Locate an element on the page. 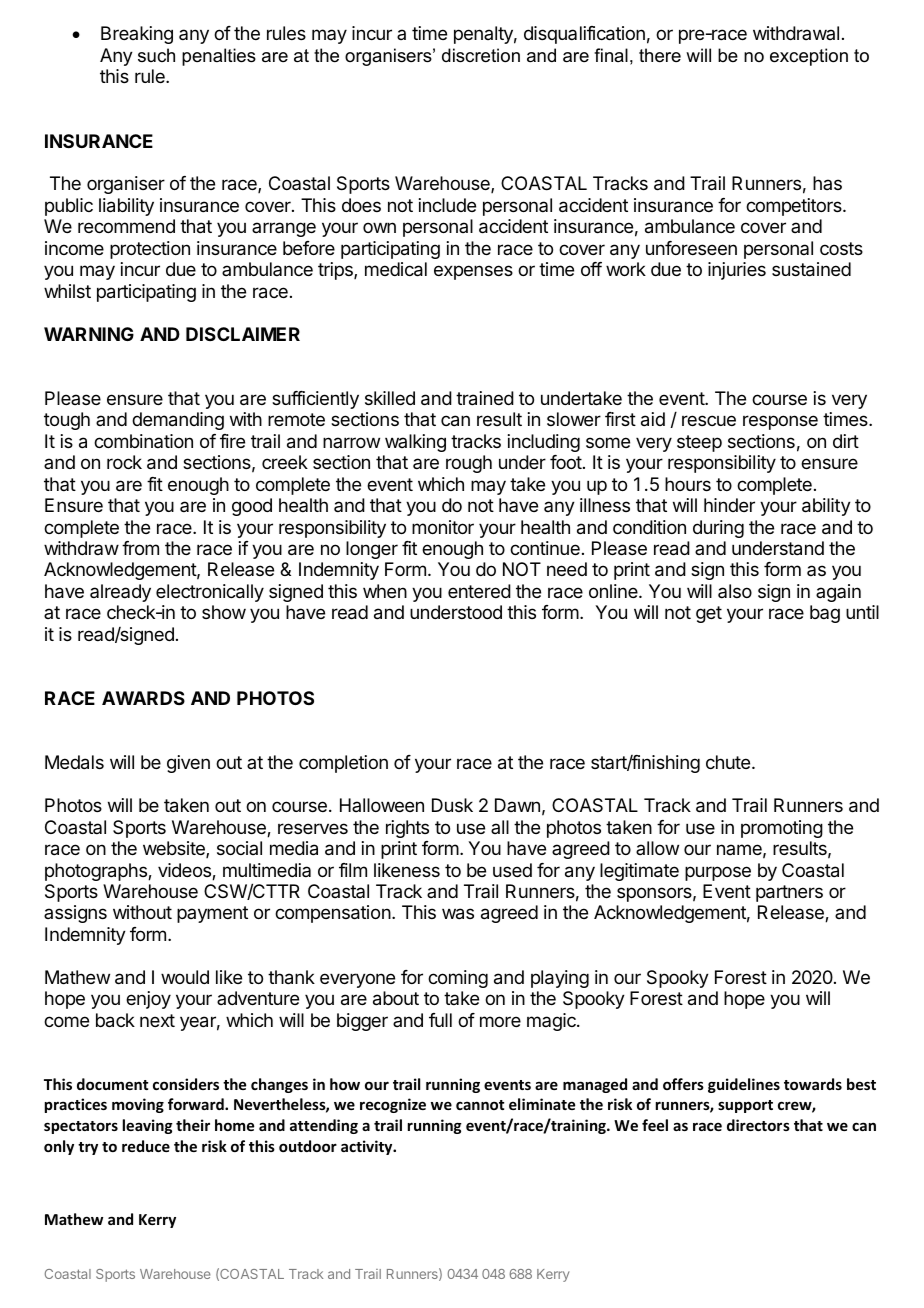 This image has width=924, height=1308. entered is located at coordinates (479, 591).
